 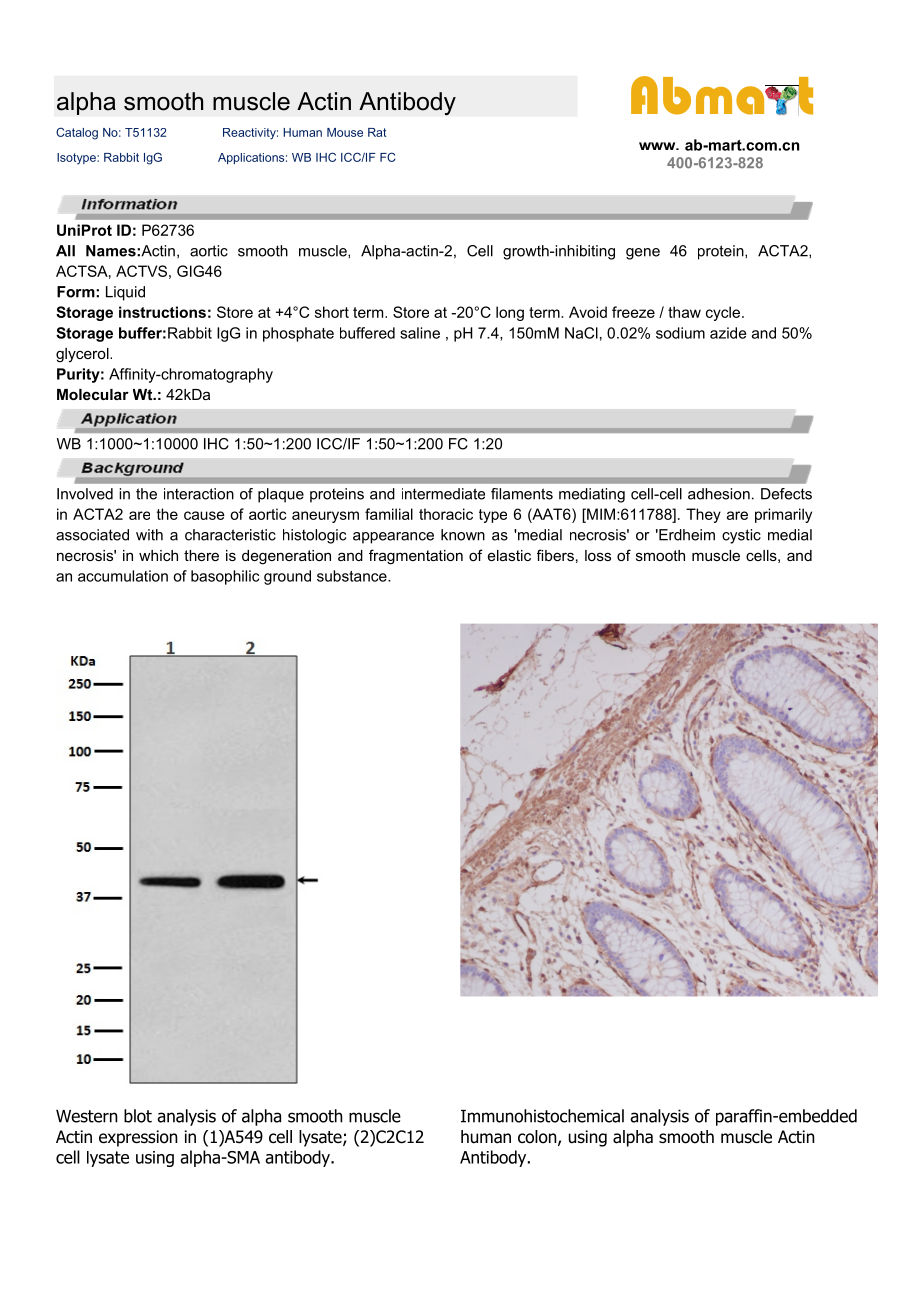 What do you see at coordinates (199, 494) in the screenshot?
I see `interaction` at bounding box center [199, 494].
